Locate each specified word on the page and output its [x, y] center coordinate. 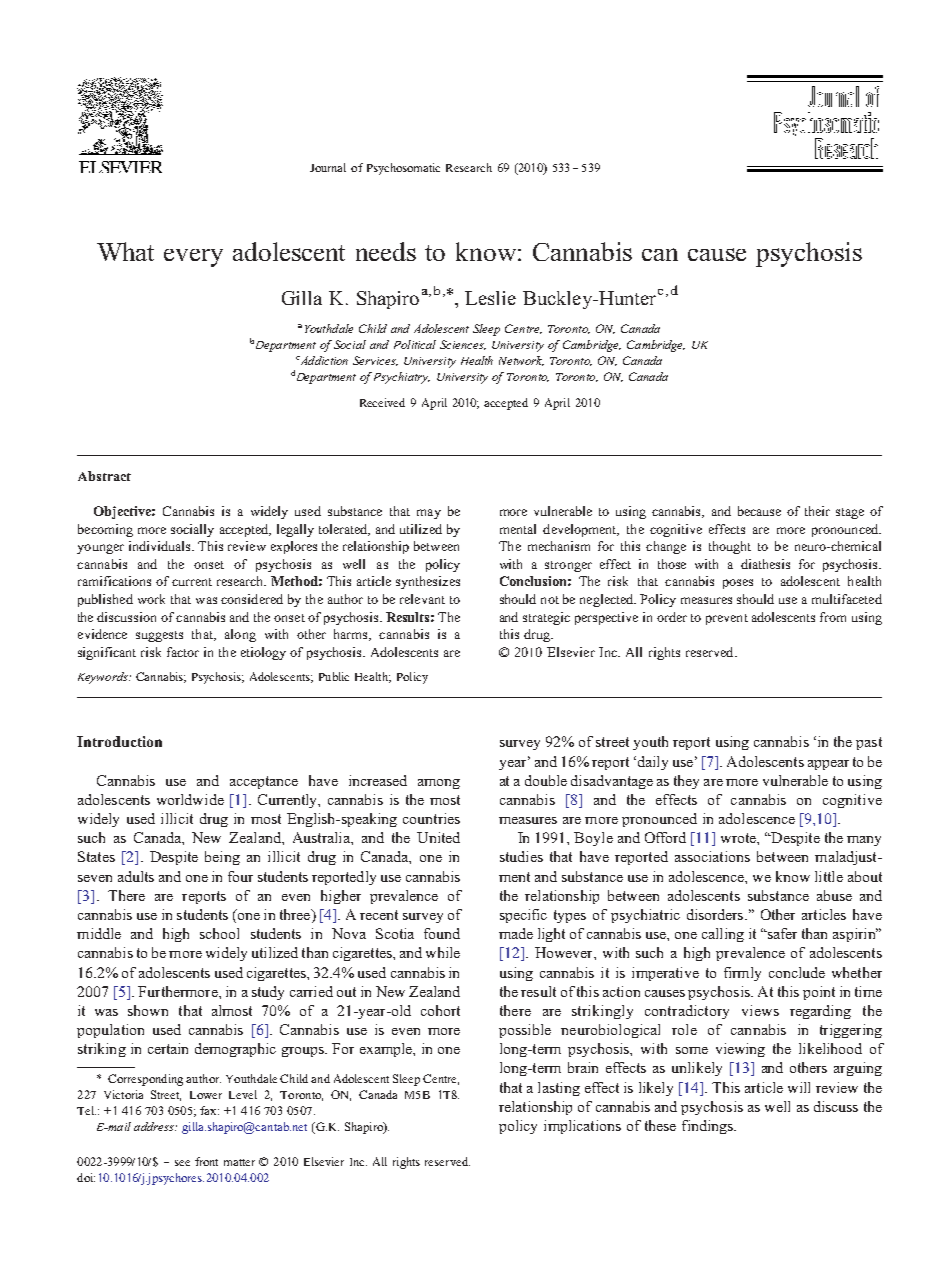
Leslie [490, 298]
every [193, 258]
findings [708, 1127]
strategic [546, 618]
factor [183, 652]
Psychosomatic [403, 169]
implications [582, 1127]
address [155, 1126]
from [833, 617]
